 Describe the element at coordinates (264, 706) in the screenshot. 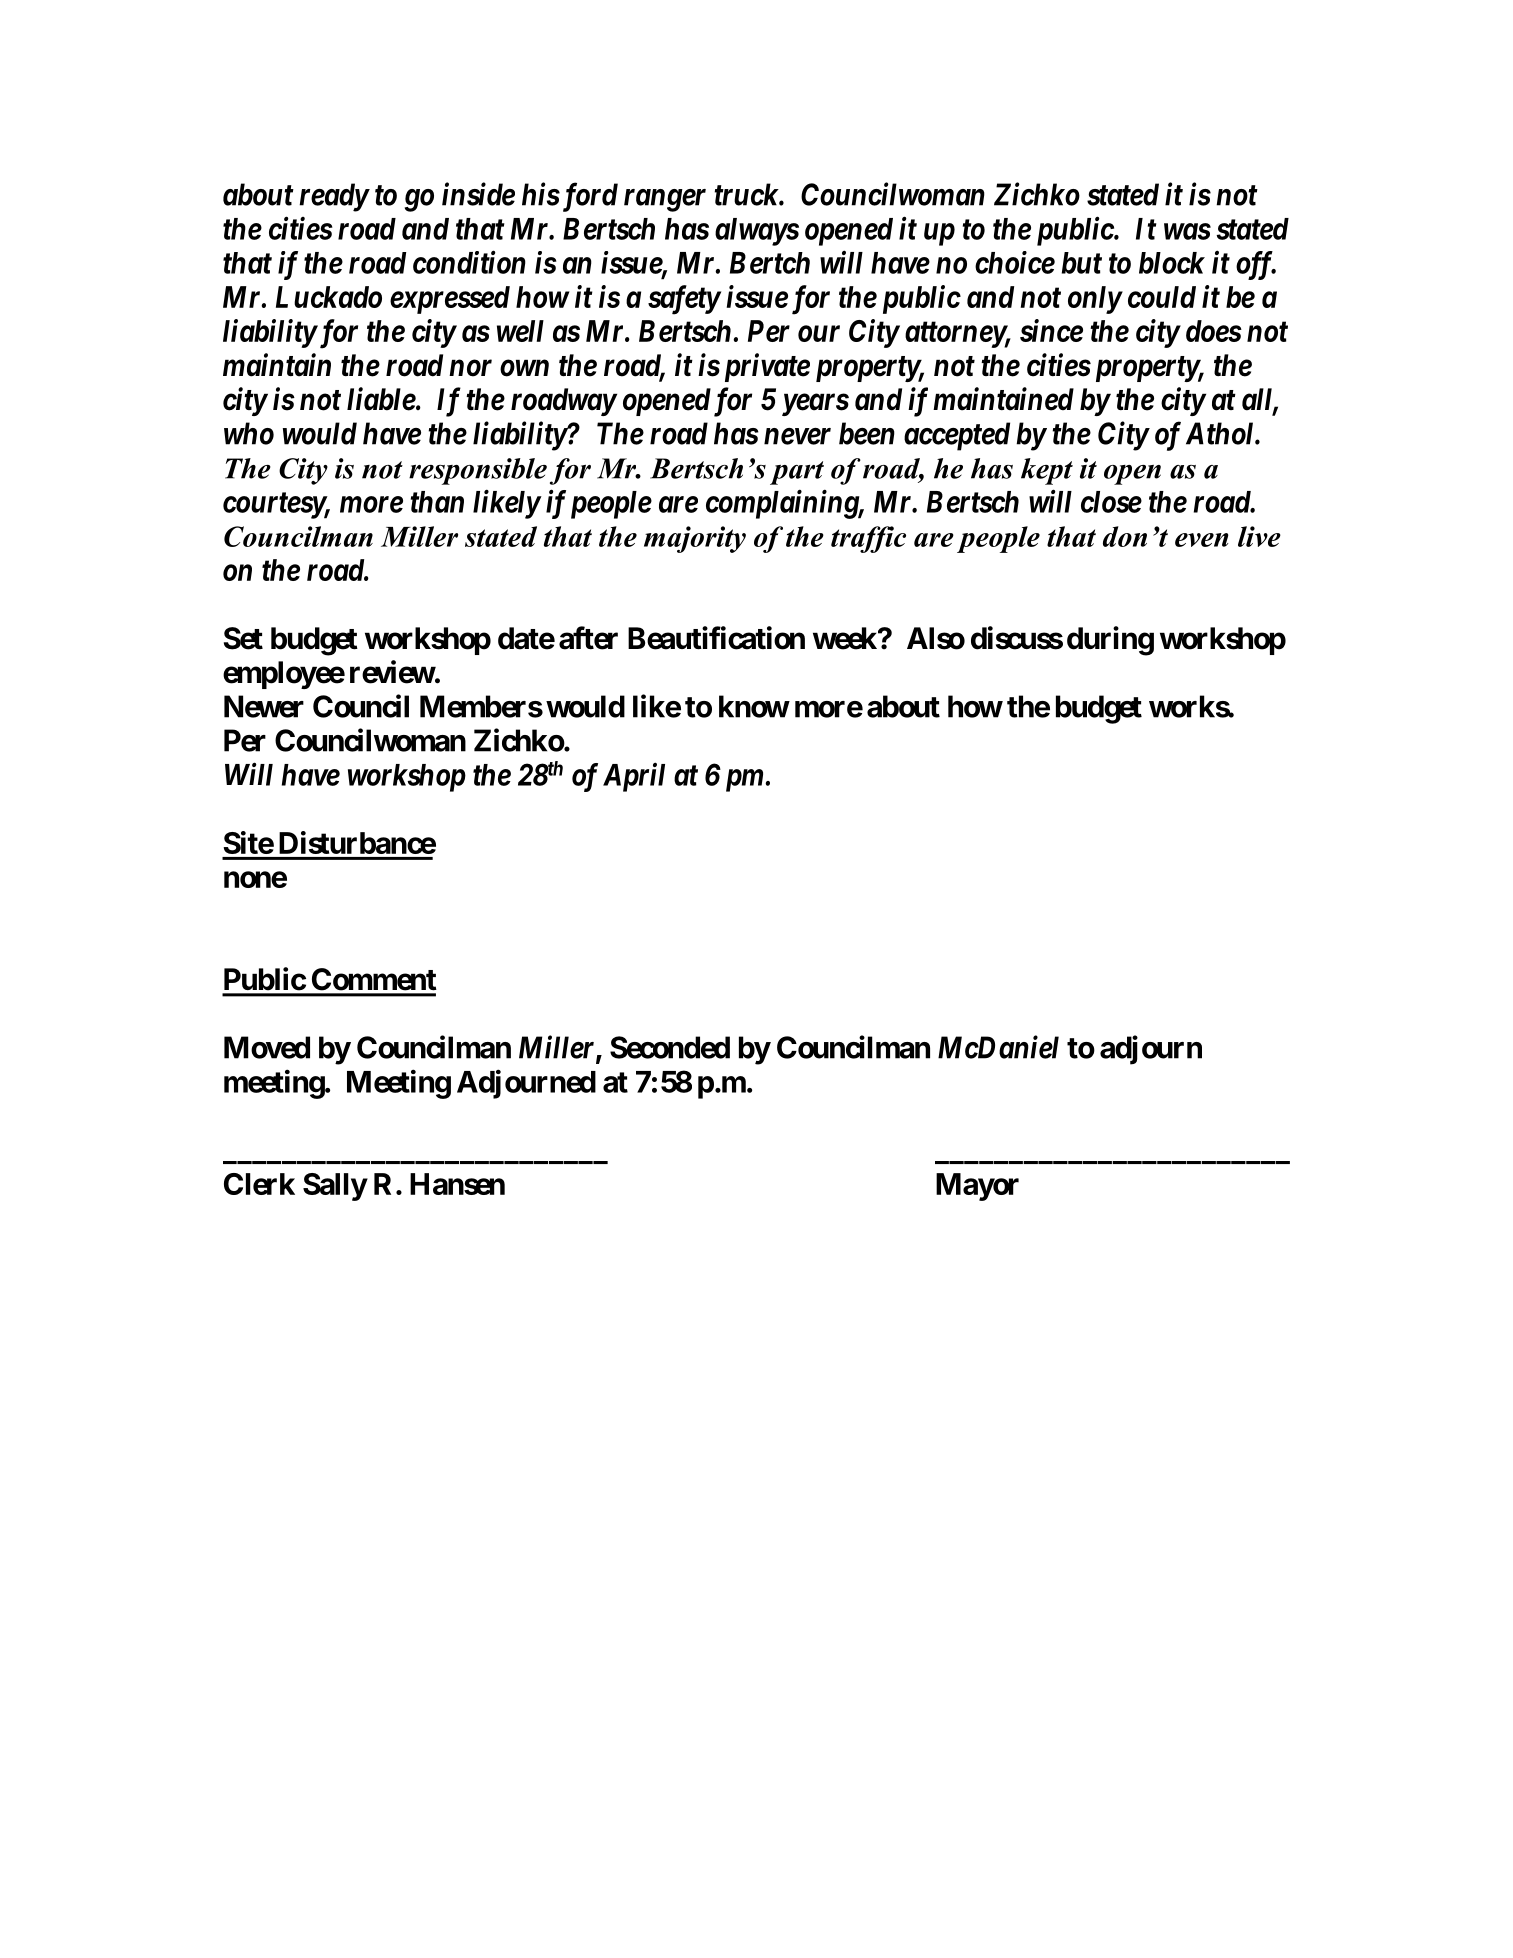

I see `Newer` at that location.
